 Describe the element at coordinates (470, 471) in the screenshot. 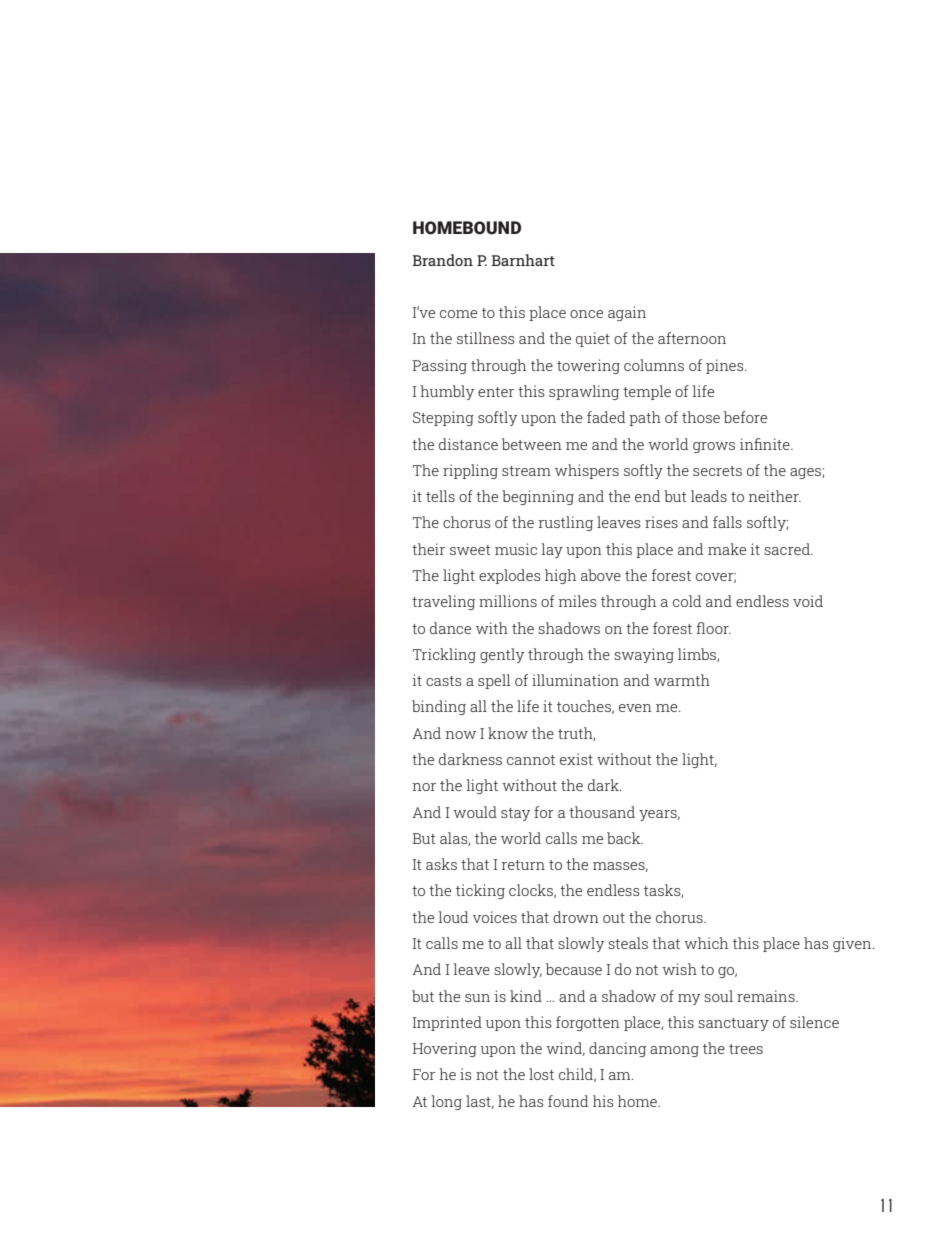

I see `rippling` at that location.
